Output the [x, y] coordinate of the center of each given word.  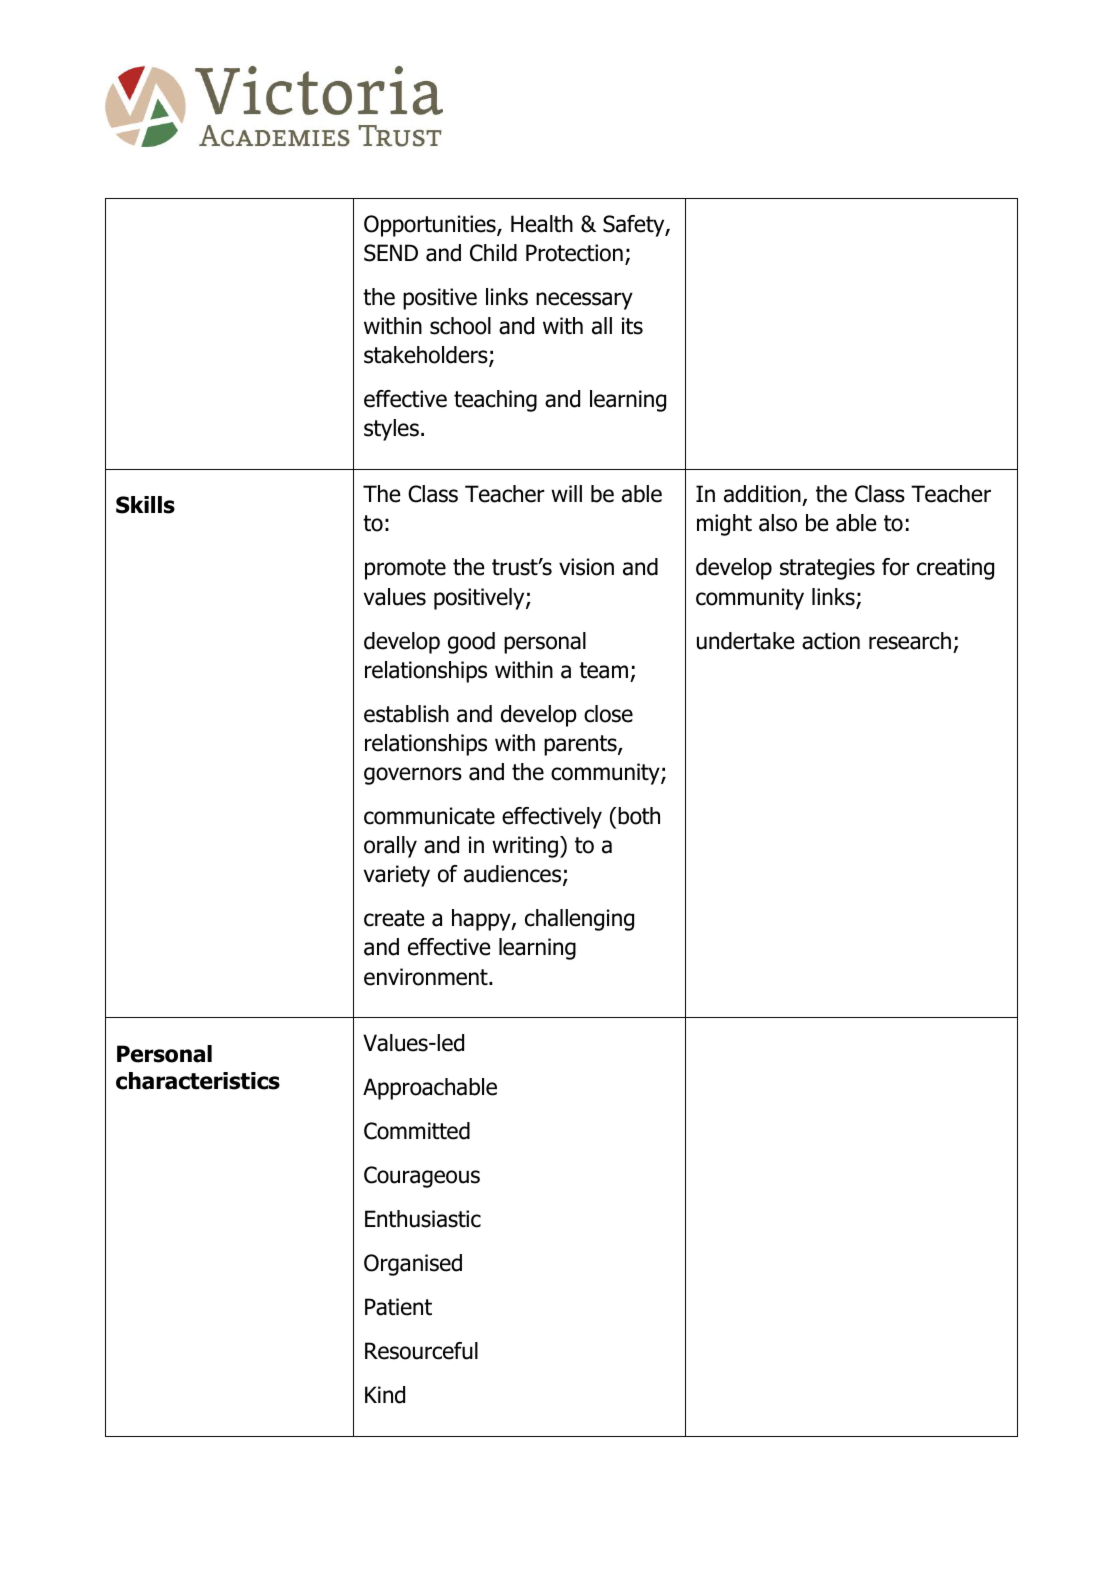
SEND [391, 253]
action [831, 641]
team [603, 670]
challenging [579, 920]
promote [405, 569]
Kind [385, 1395]
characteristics [198, 1081]
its [632, 326]
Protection [574, 253]
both [638, 816]
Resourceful [421, 1351]
